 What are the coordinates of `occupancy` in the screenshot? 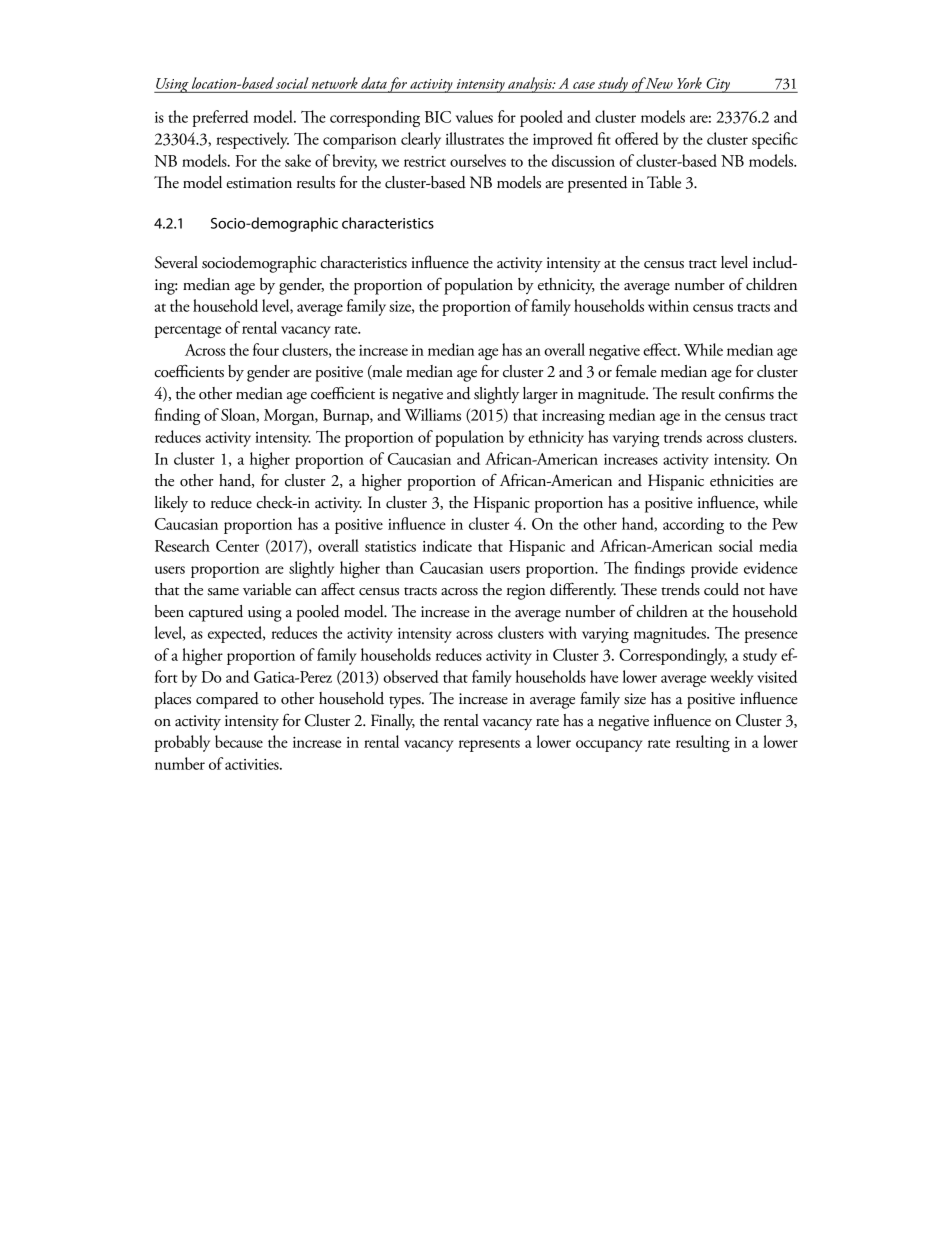 It's located at (609, 746).
